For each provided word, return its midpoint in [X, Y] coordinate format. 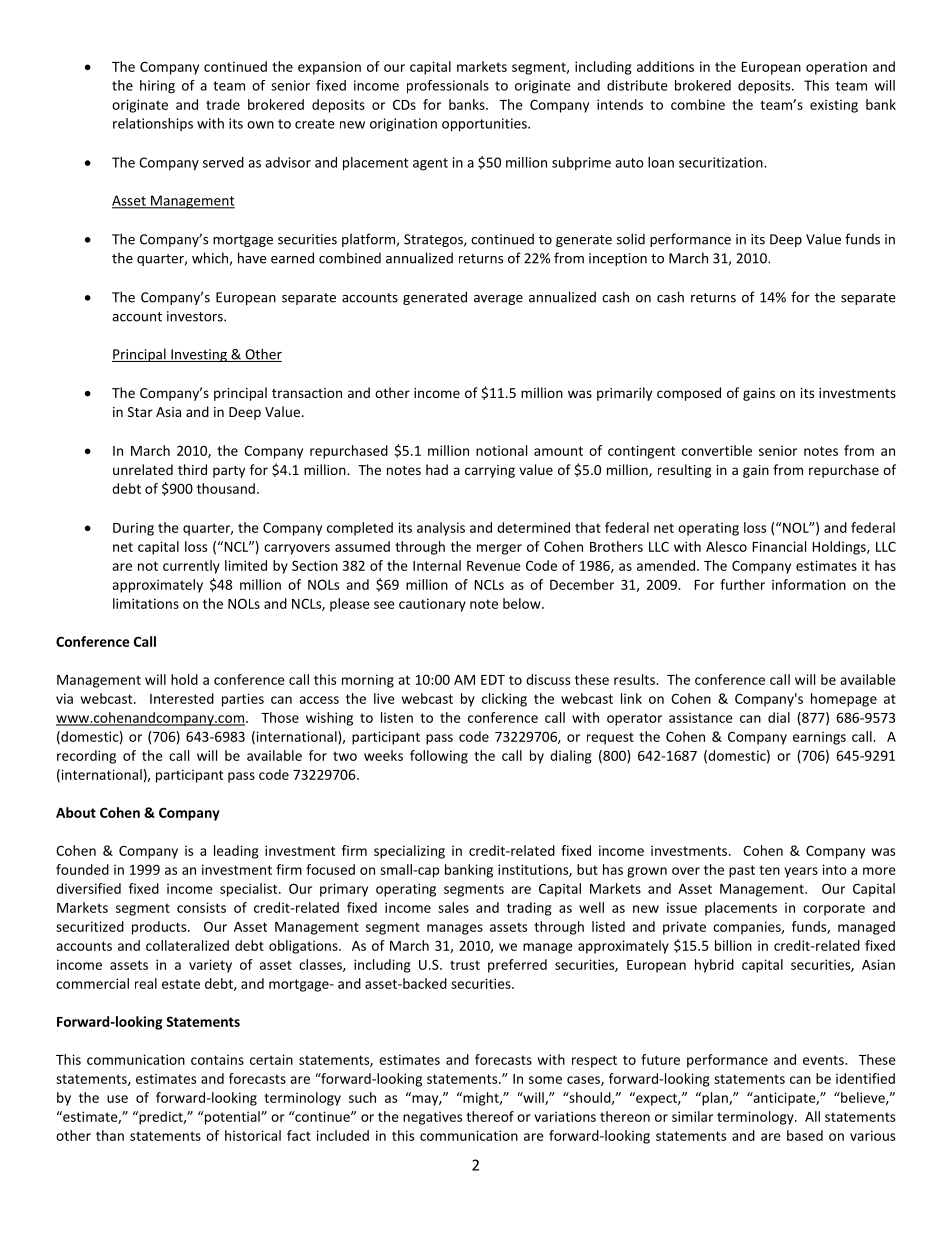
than [110, 1135]
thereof [490, 1116]
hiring [157, 87]
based [805, 1135]
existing [834, 106]
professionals [448, 87]
